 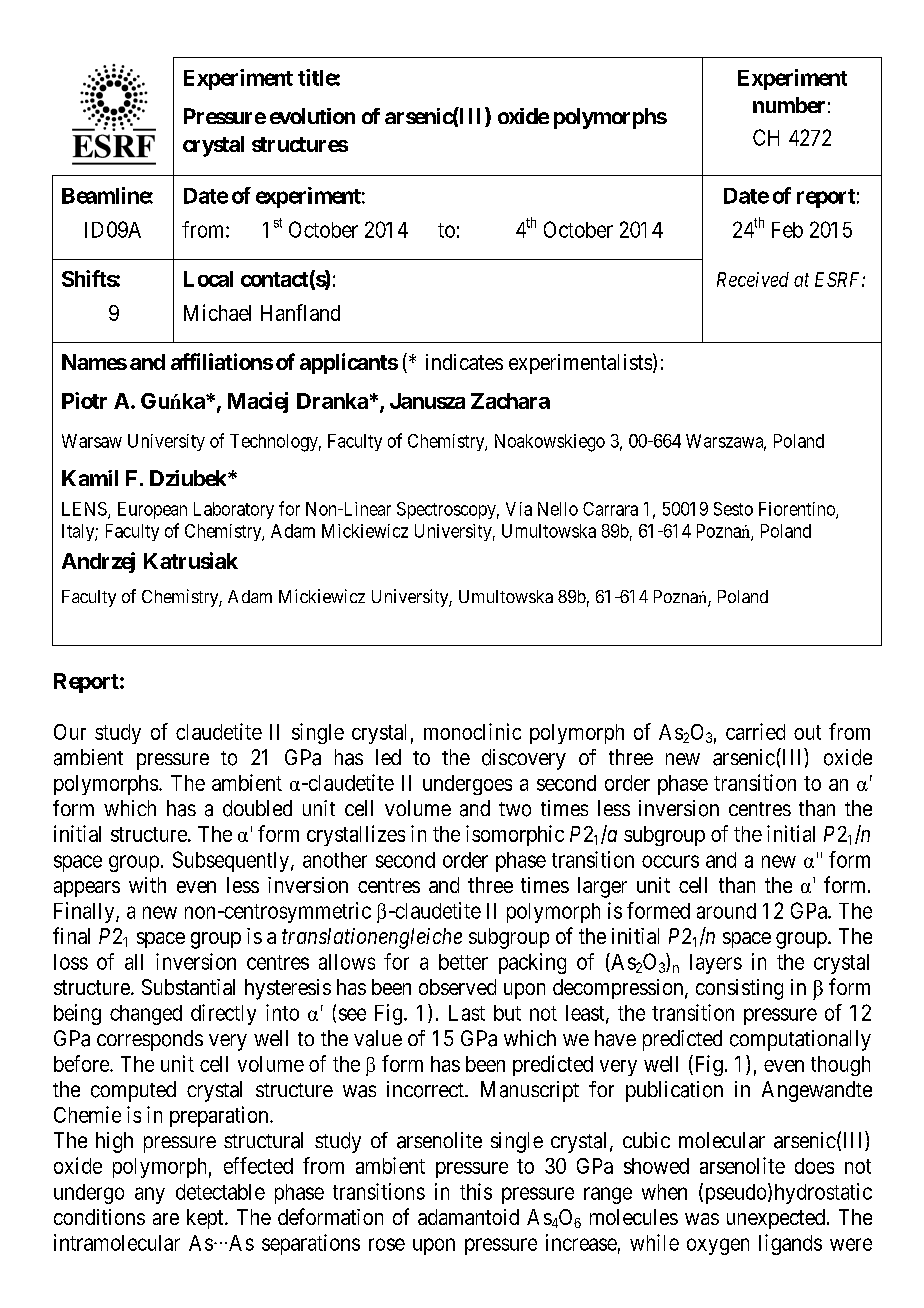 What do you see at coordinates (70, 732) in the screenshot?
I see `Our` at bounding box center [70, 732].
